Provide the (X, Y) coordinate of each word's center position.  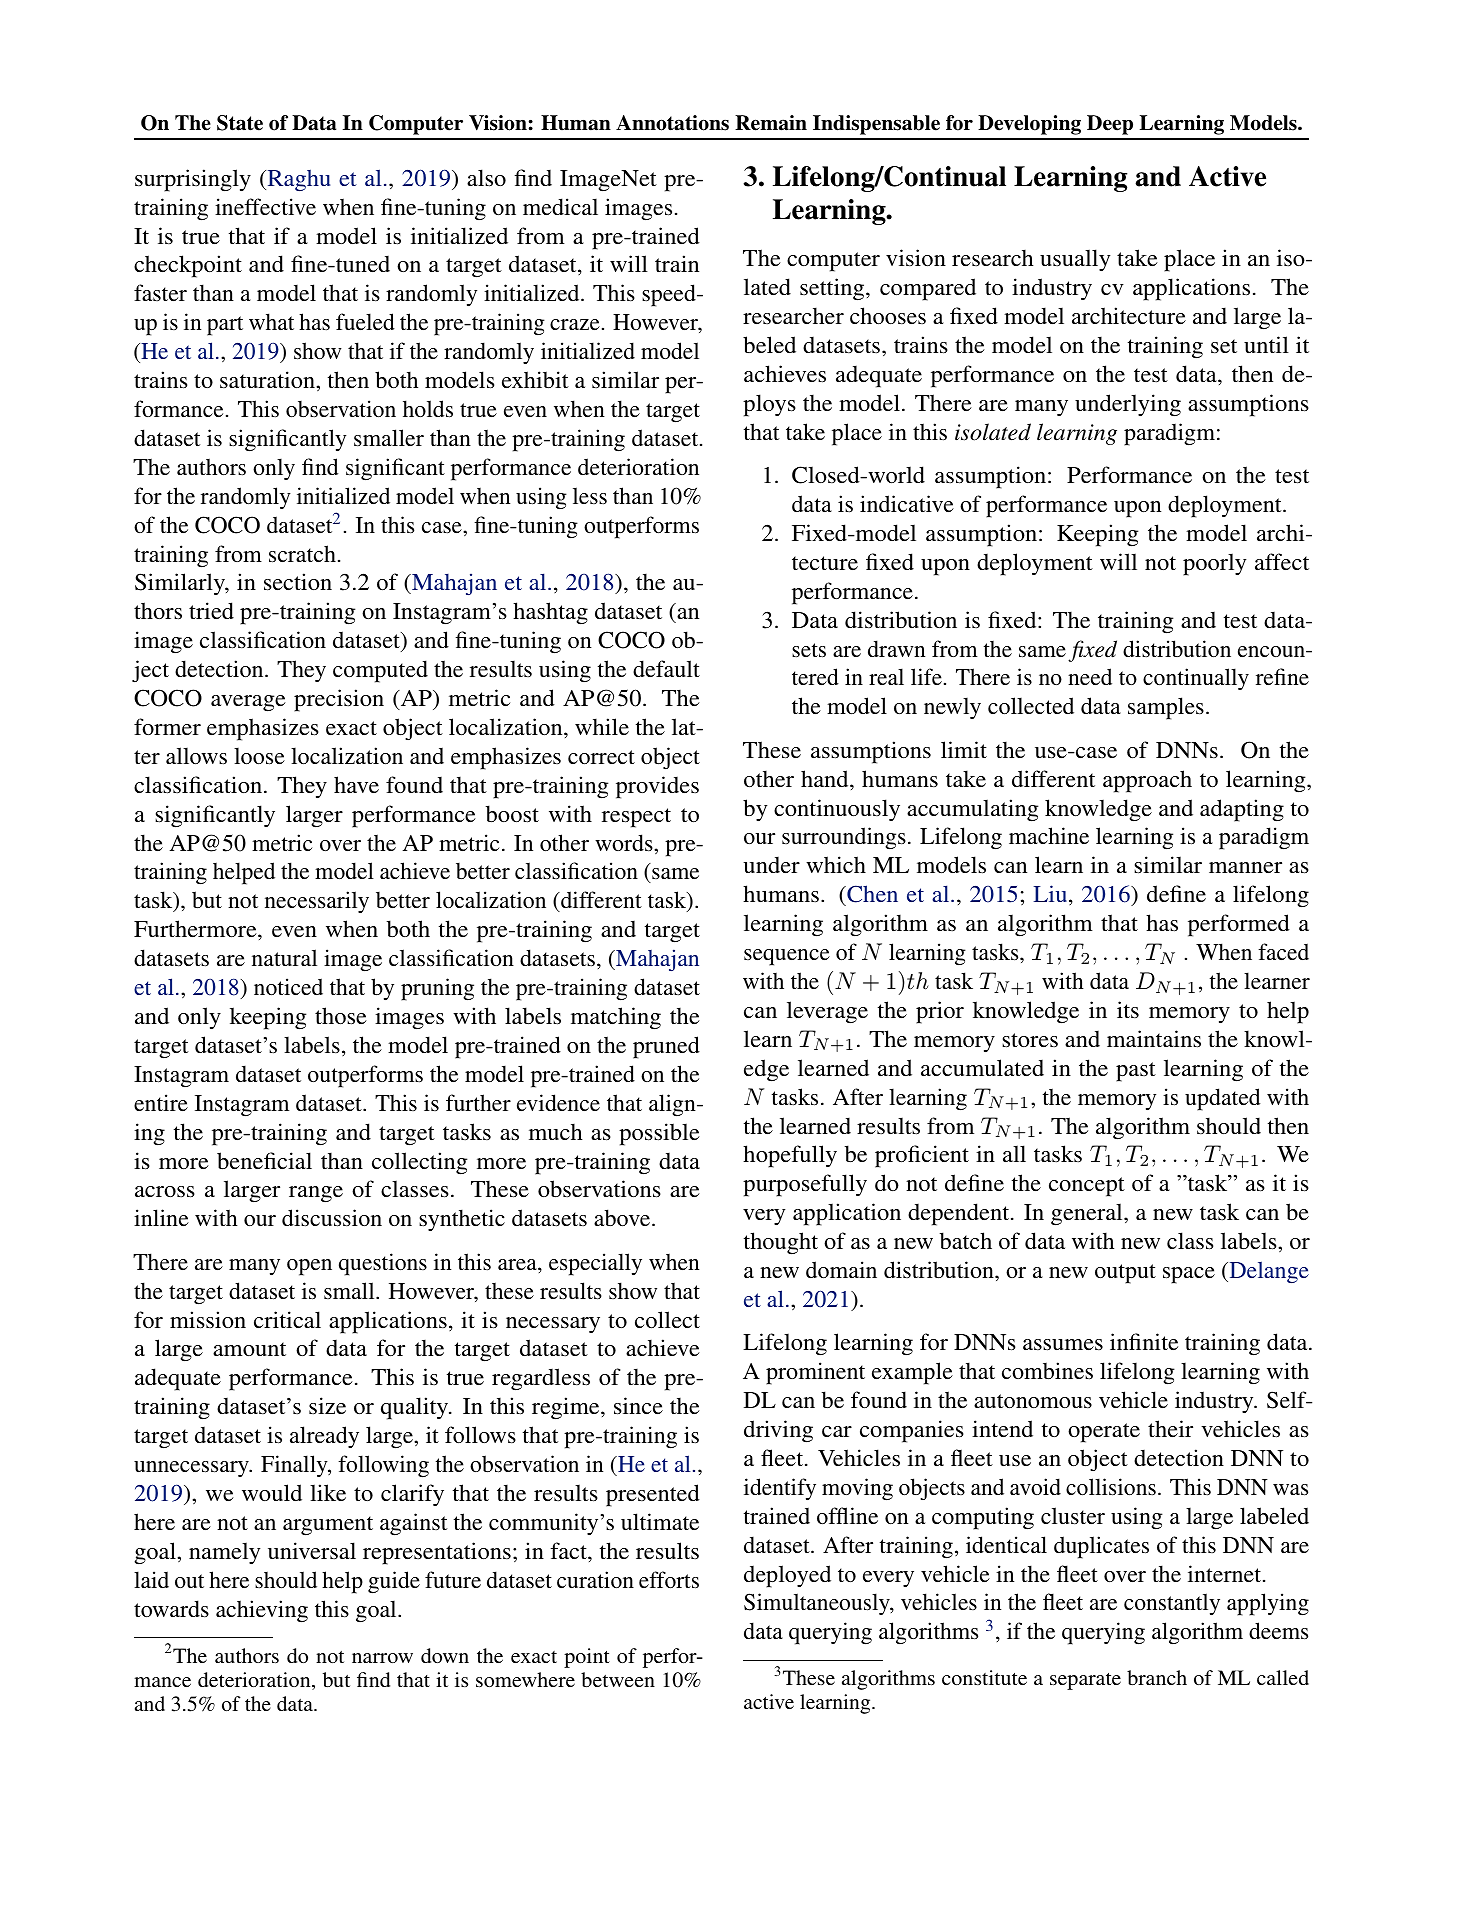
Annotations (672, 123)
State (240, 123)
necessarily (317, 902)
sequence (787, 957)
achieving (262, 1611)
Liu (1050, 893)
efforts (669, 1580)
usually (1075, 260)
